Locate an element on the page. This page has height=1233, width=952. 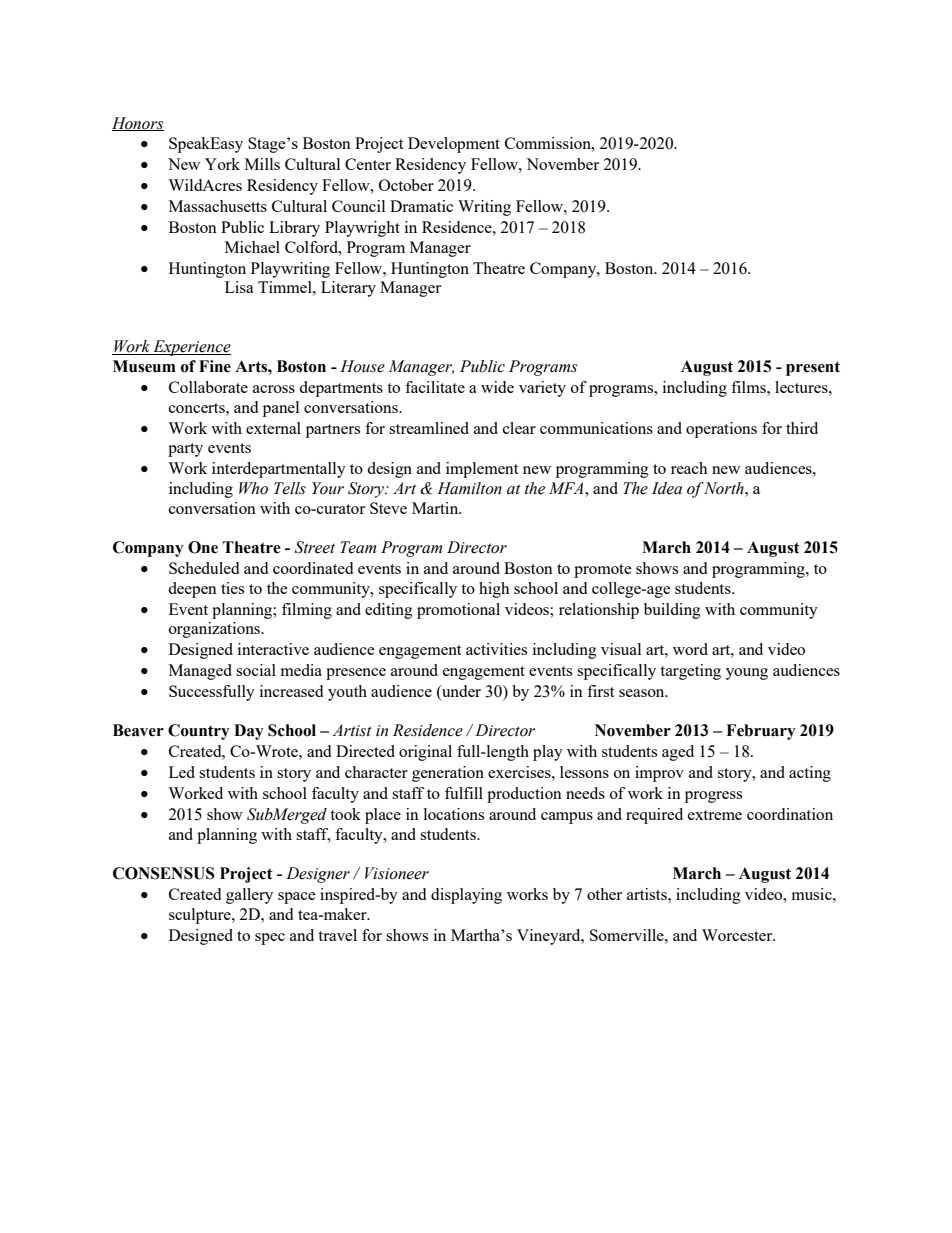
present is located at coordinates (813, 368).
